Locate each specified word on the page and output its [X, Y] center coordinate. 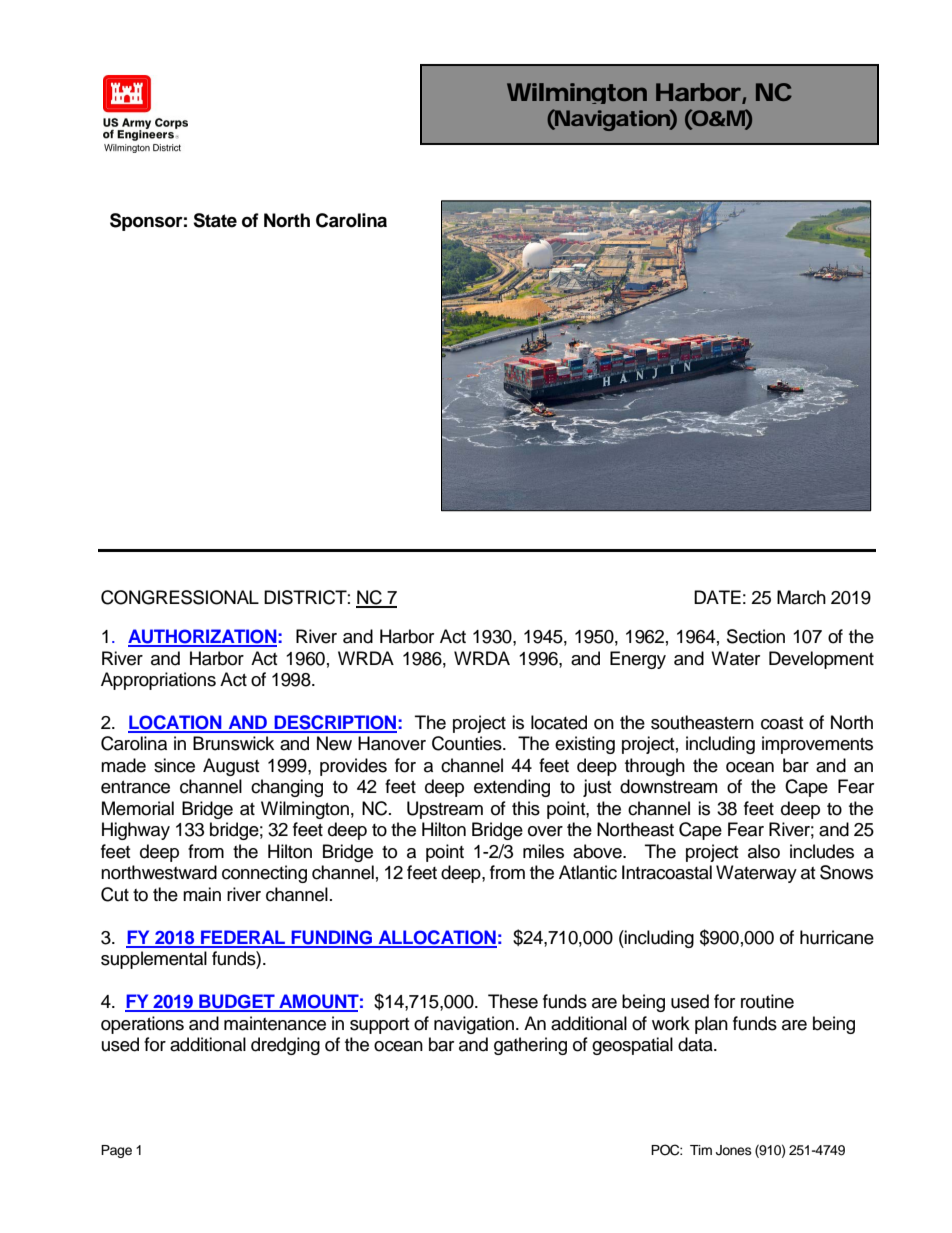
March [801, 597]
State [215, 220]
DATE [717, 597]
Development [821, 660]
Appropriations [158, 681]
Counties [468, 743]
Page [116, 1151]
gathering [530, 1046]
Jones [734, 1150]
